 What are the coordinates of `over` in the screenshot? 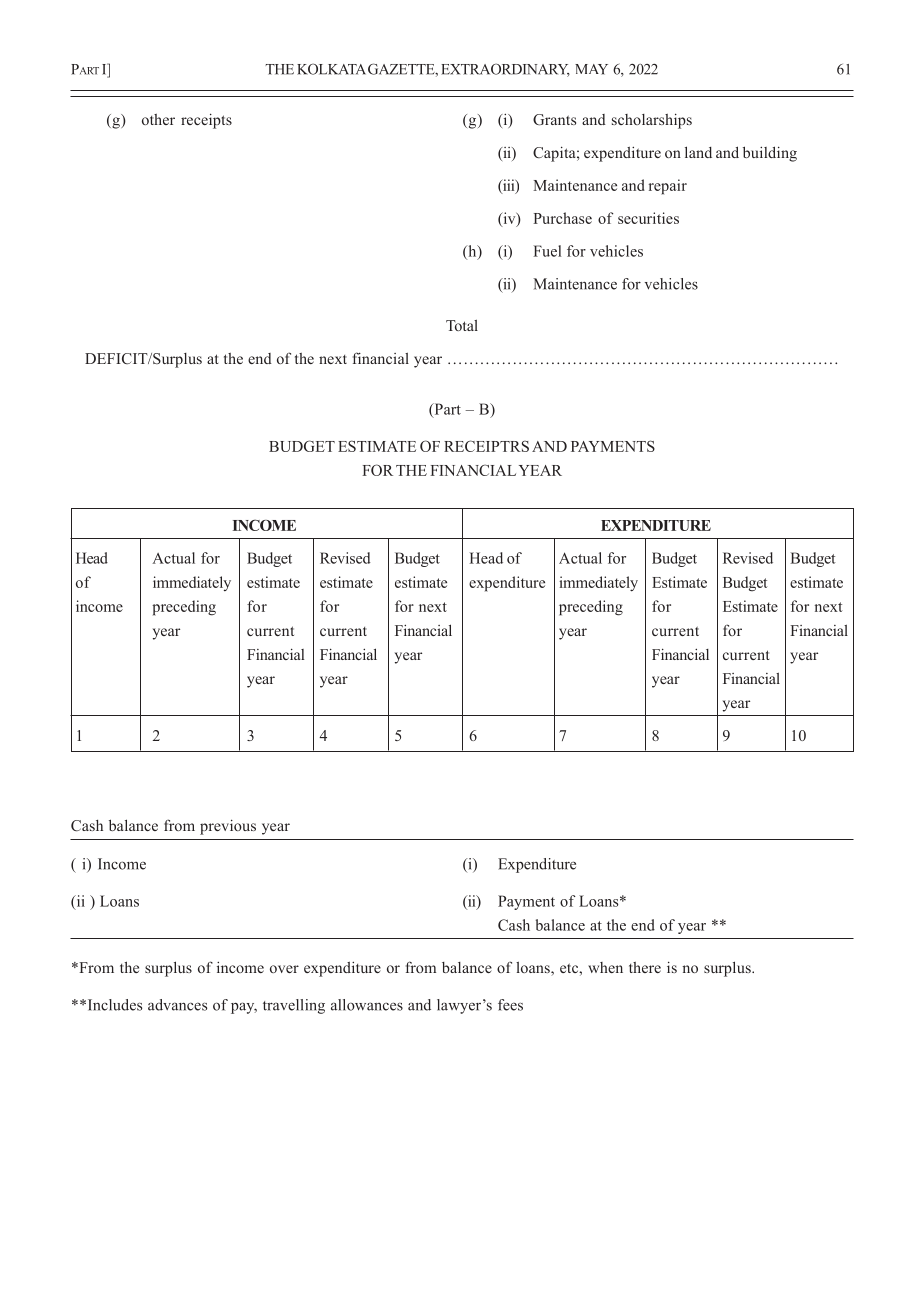 It's located at (284, 969).
